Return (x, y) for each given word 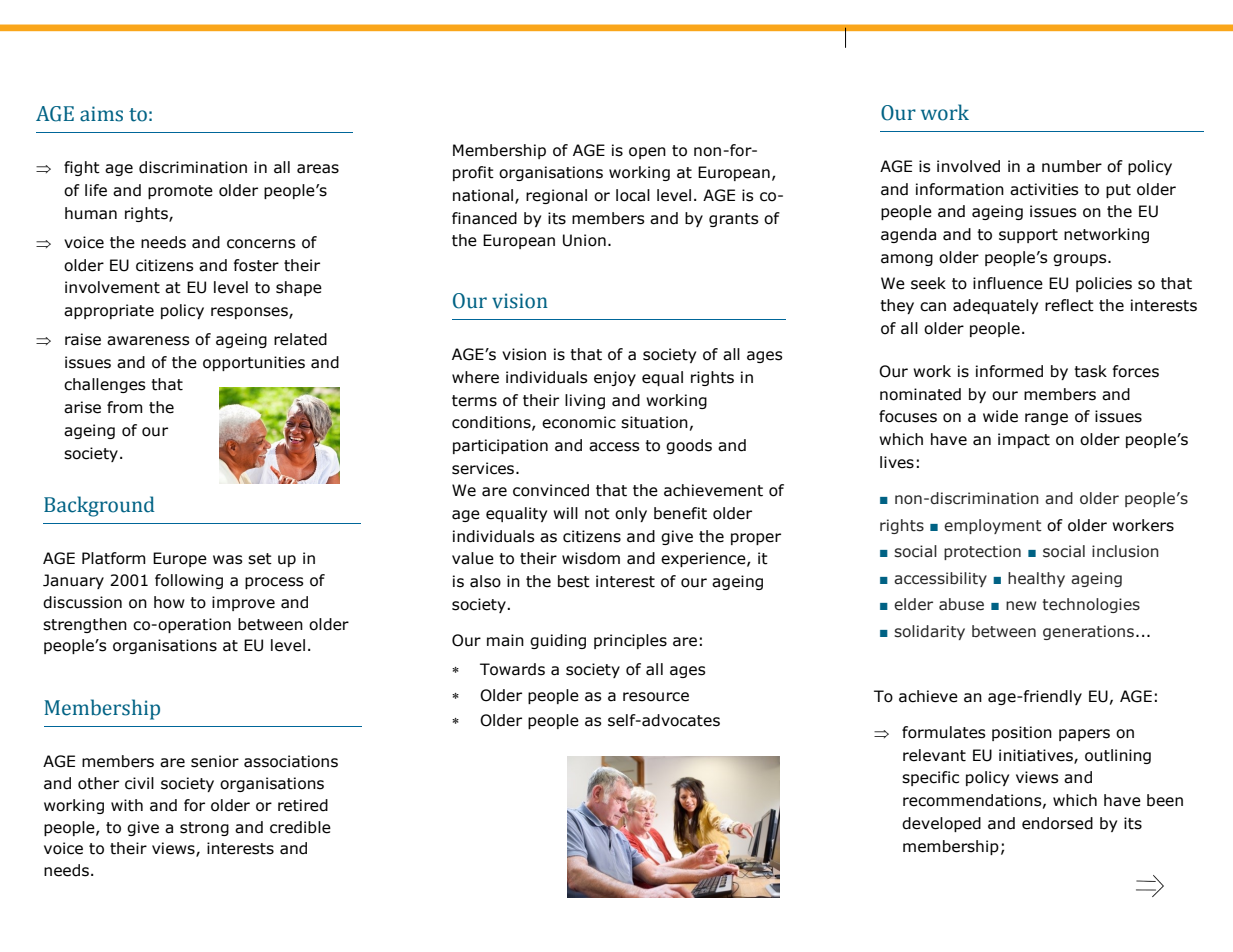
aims (101, 114)
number (1072, 166)
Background (99, 506)
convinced (551, 490)
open (647, 153)
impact (1024, 440)
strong (204, 829)
